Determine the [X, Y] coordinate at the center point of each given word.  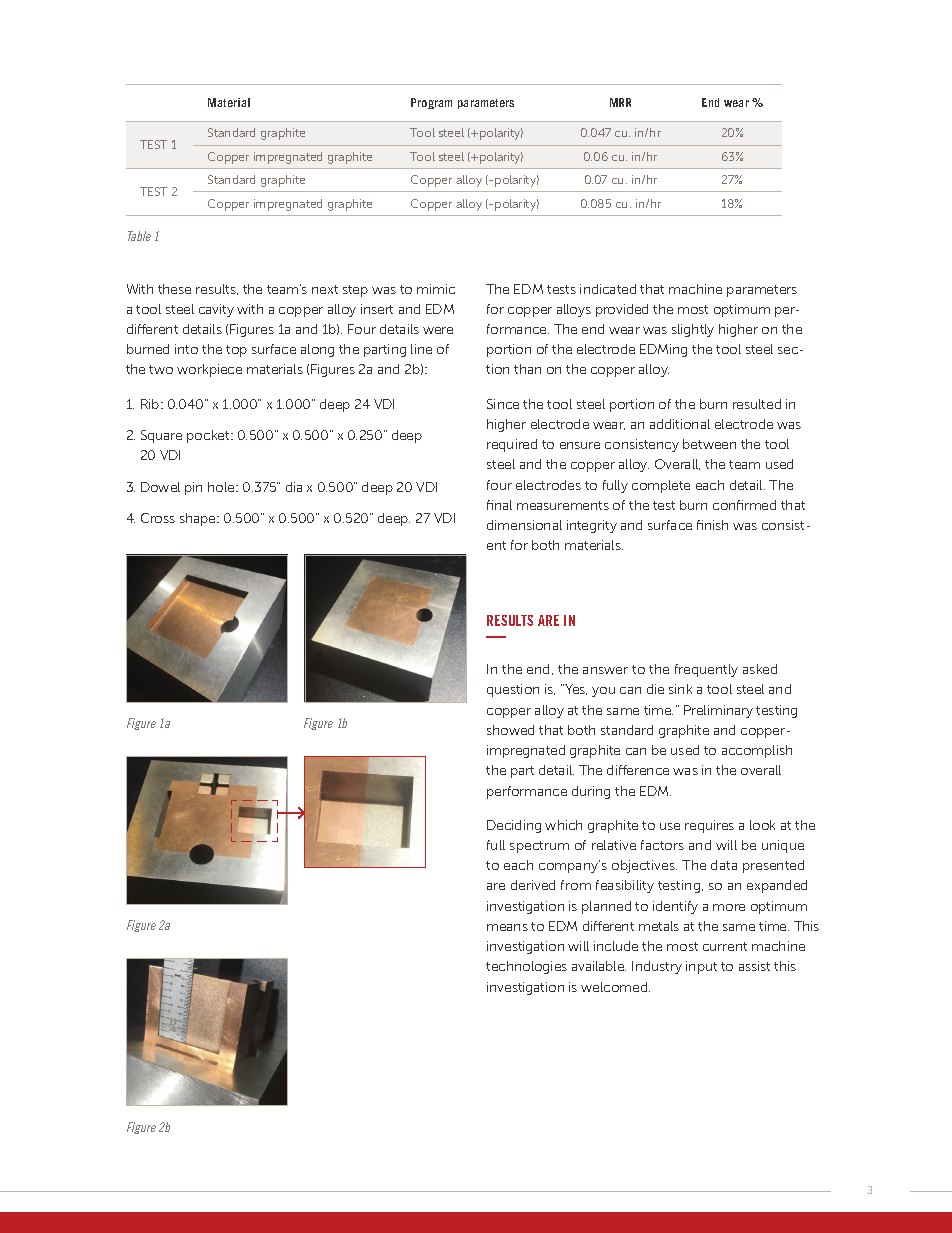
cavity [216, 310]
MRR [620, 102]
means [507, 927]
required [512, 445]
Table [139, 236]
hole [222, 487]
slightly [693, 330]
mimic [436, 289]
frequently [706, 670]
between [709, 444]
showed [510, 730]
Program [431, 103]
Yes [575, 689]
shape [199, 519]
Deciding [514, 826]
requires [709, 826]
